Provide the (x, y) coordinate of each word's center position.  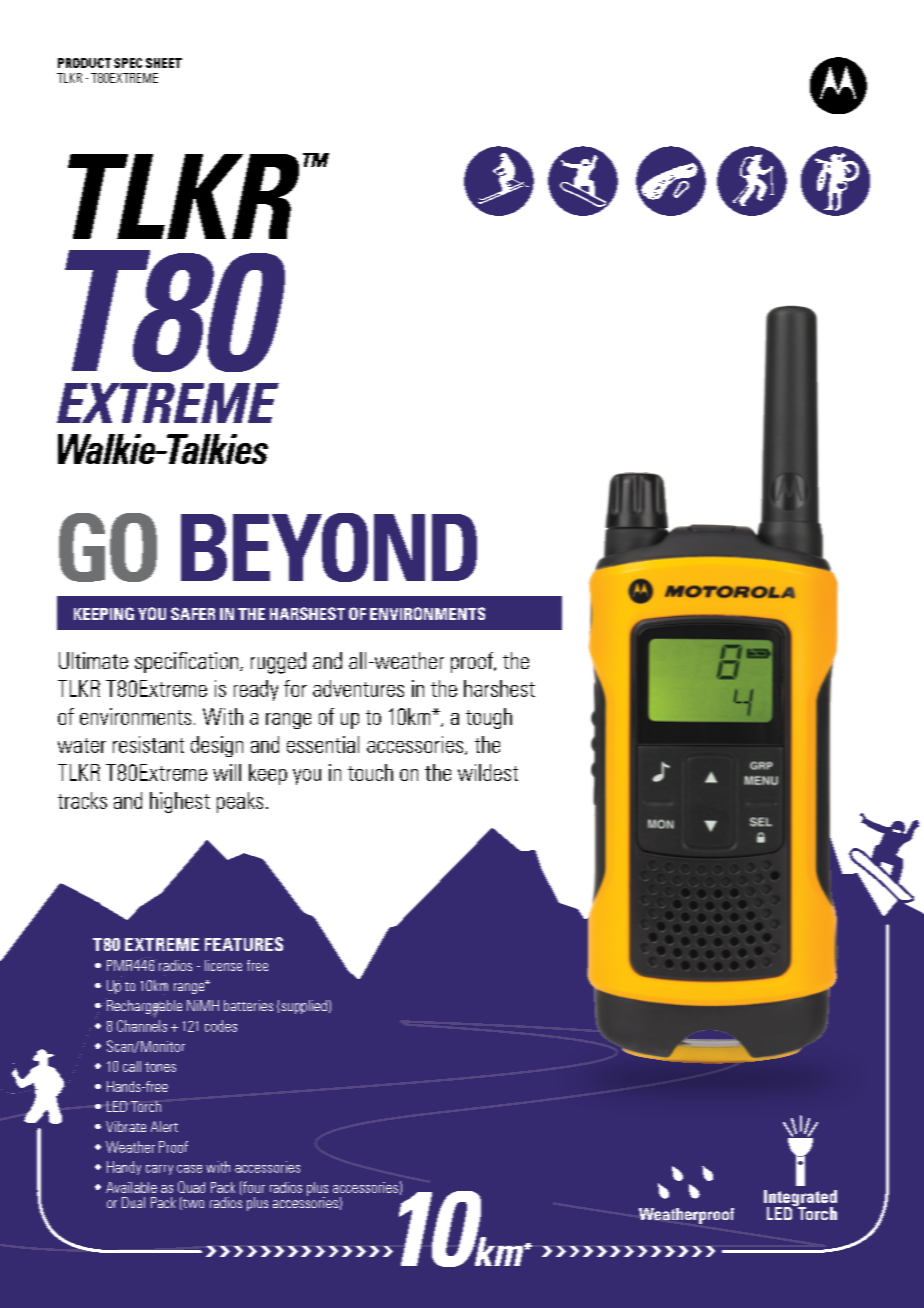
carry (159, 1170)
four (253, 1188)
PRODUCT (84, 63)
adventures (358, 688)
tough (489, 718)
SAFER (193, 613)
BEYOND (329, 547)
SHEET (164, 63)
